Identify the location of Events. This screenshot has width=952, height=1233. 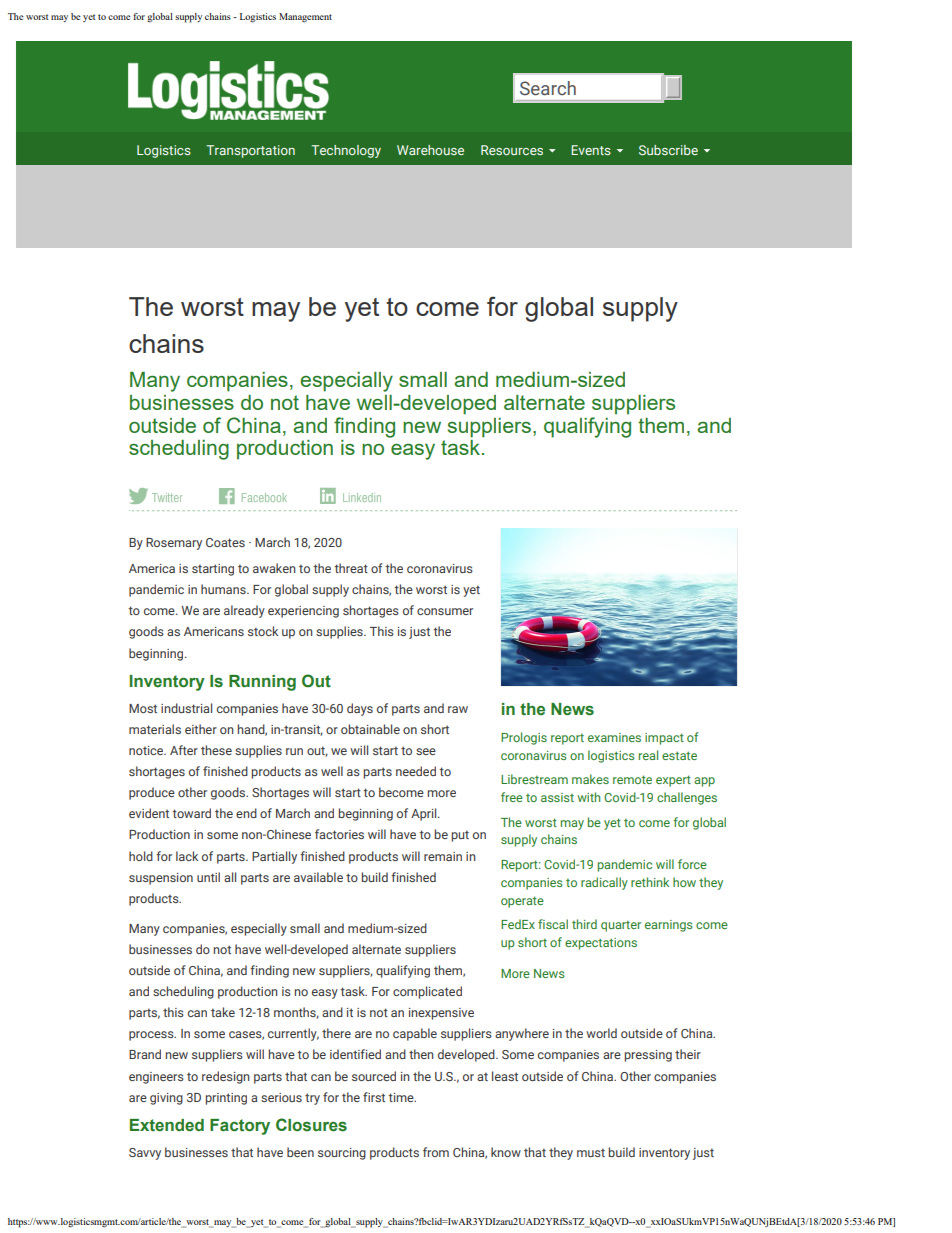
(591, 150).
